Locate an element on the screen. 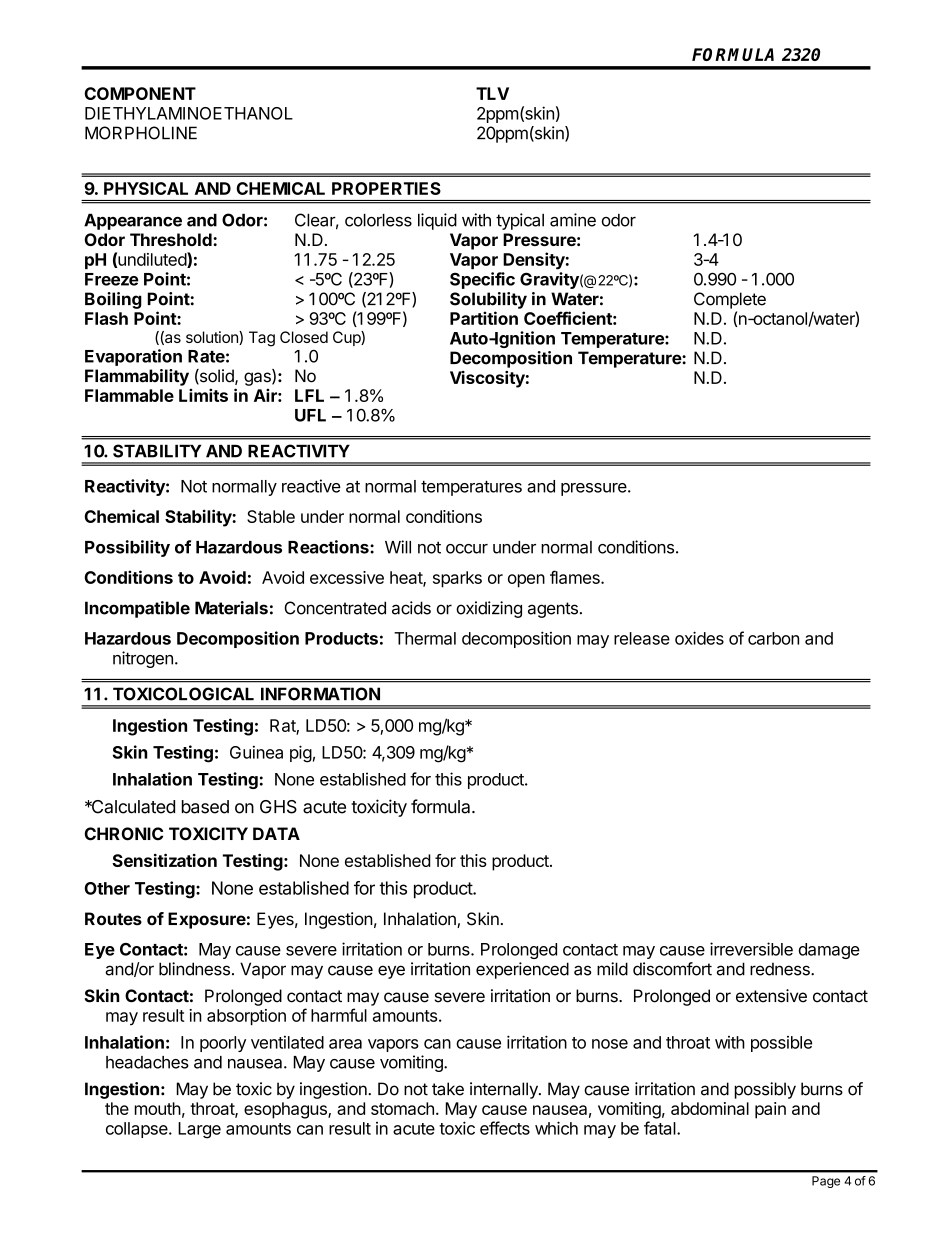 The width and height of the screenshot is (952, 1233). irreversible is located at coordinates (751, 949).
